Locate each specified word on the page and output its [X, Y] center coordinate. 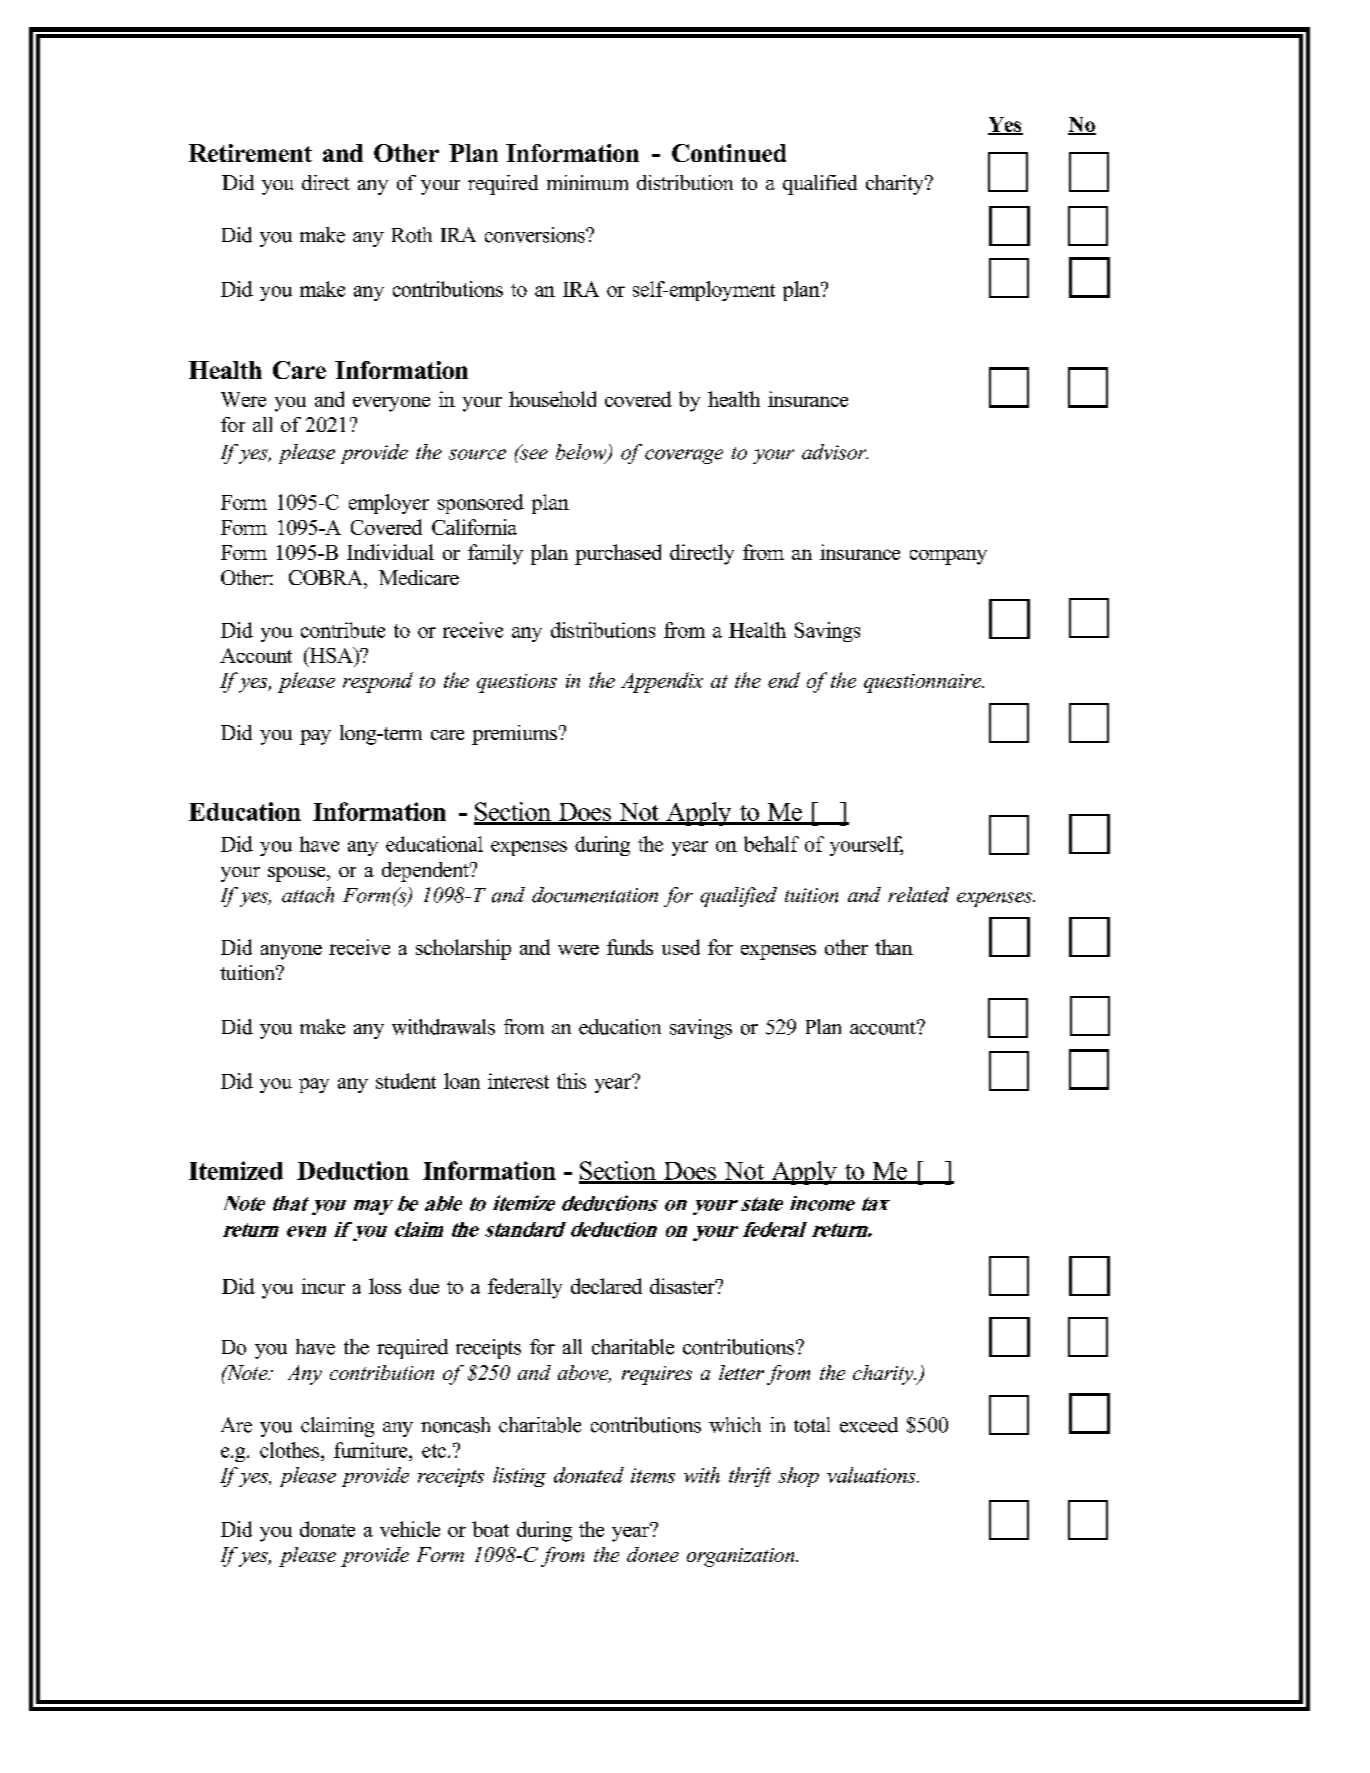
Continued [729, 153]
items [653, 1475]
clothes [291, 1450]
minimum [587, 182]
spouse [298, 874]
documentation [595, 895]
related [918, 895]
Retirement [250, 153]
